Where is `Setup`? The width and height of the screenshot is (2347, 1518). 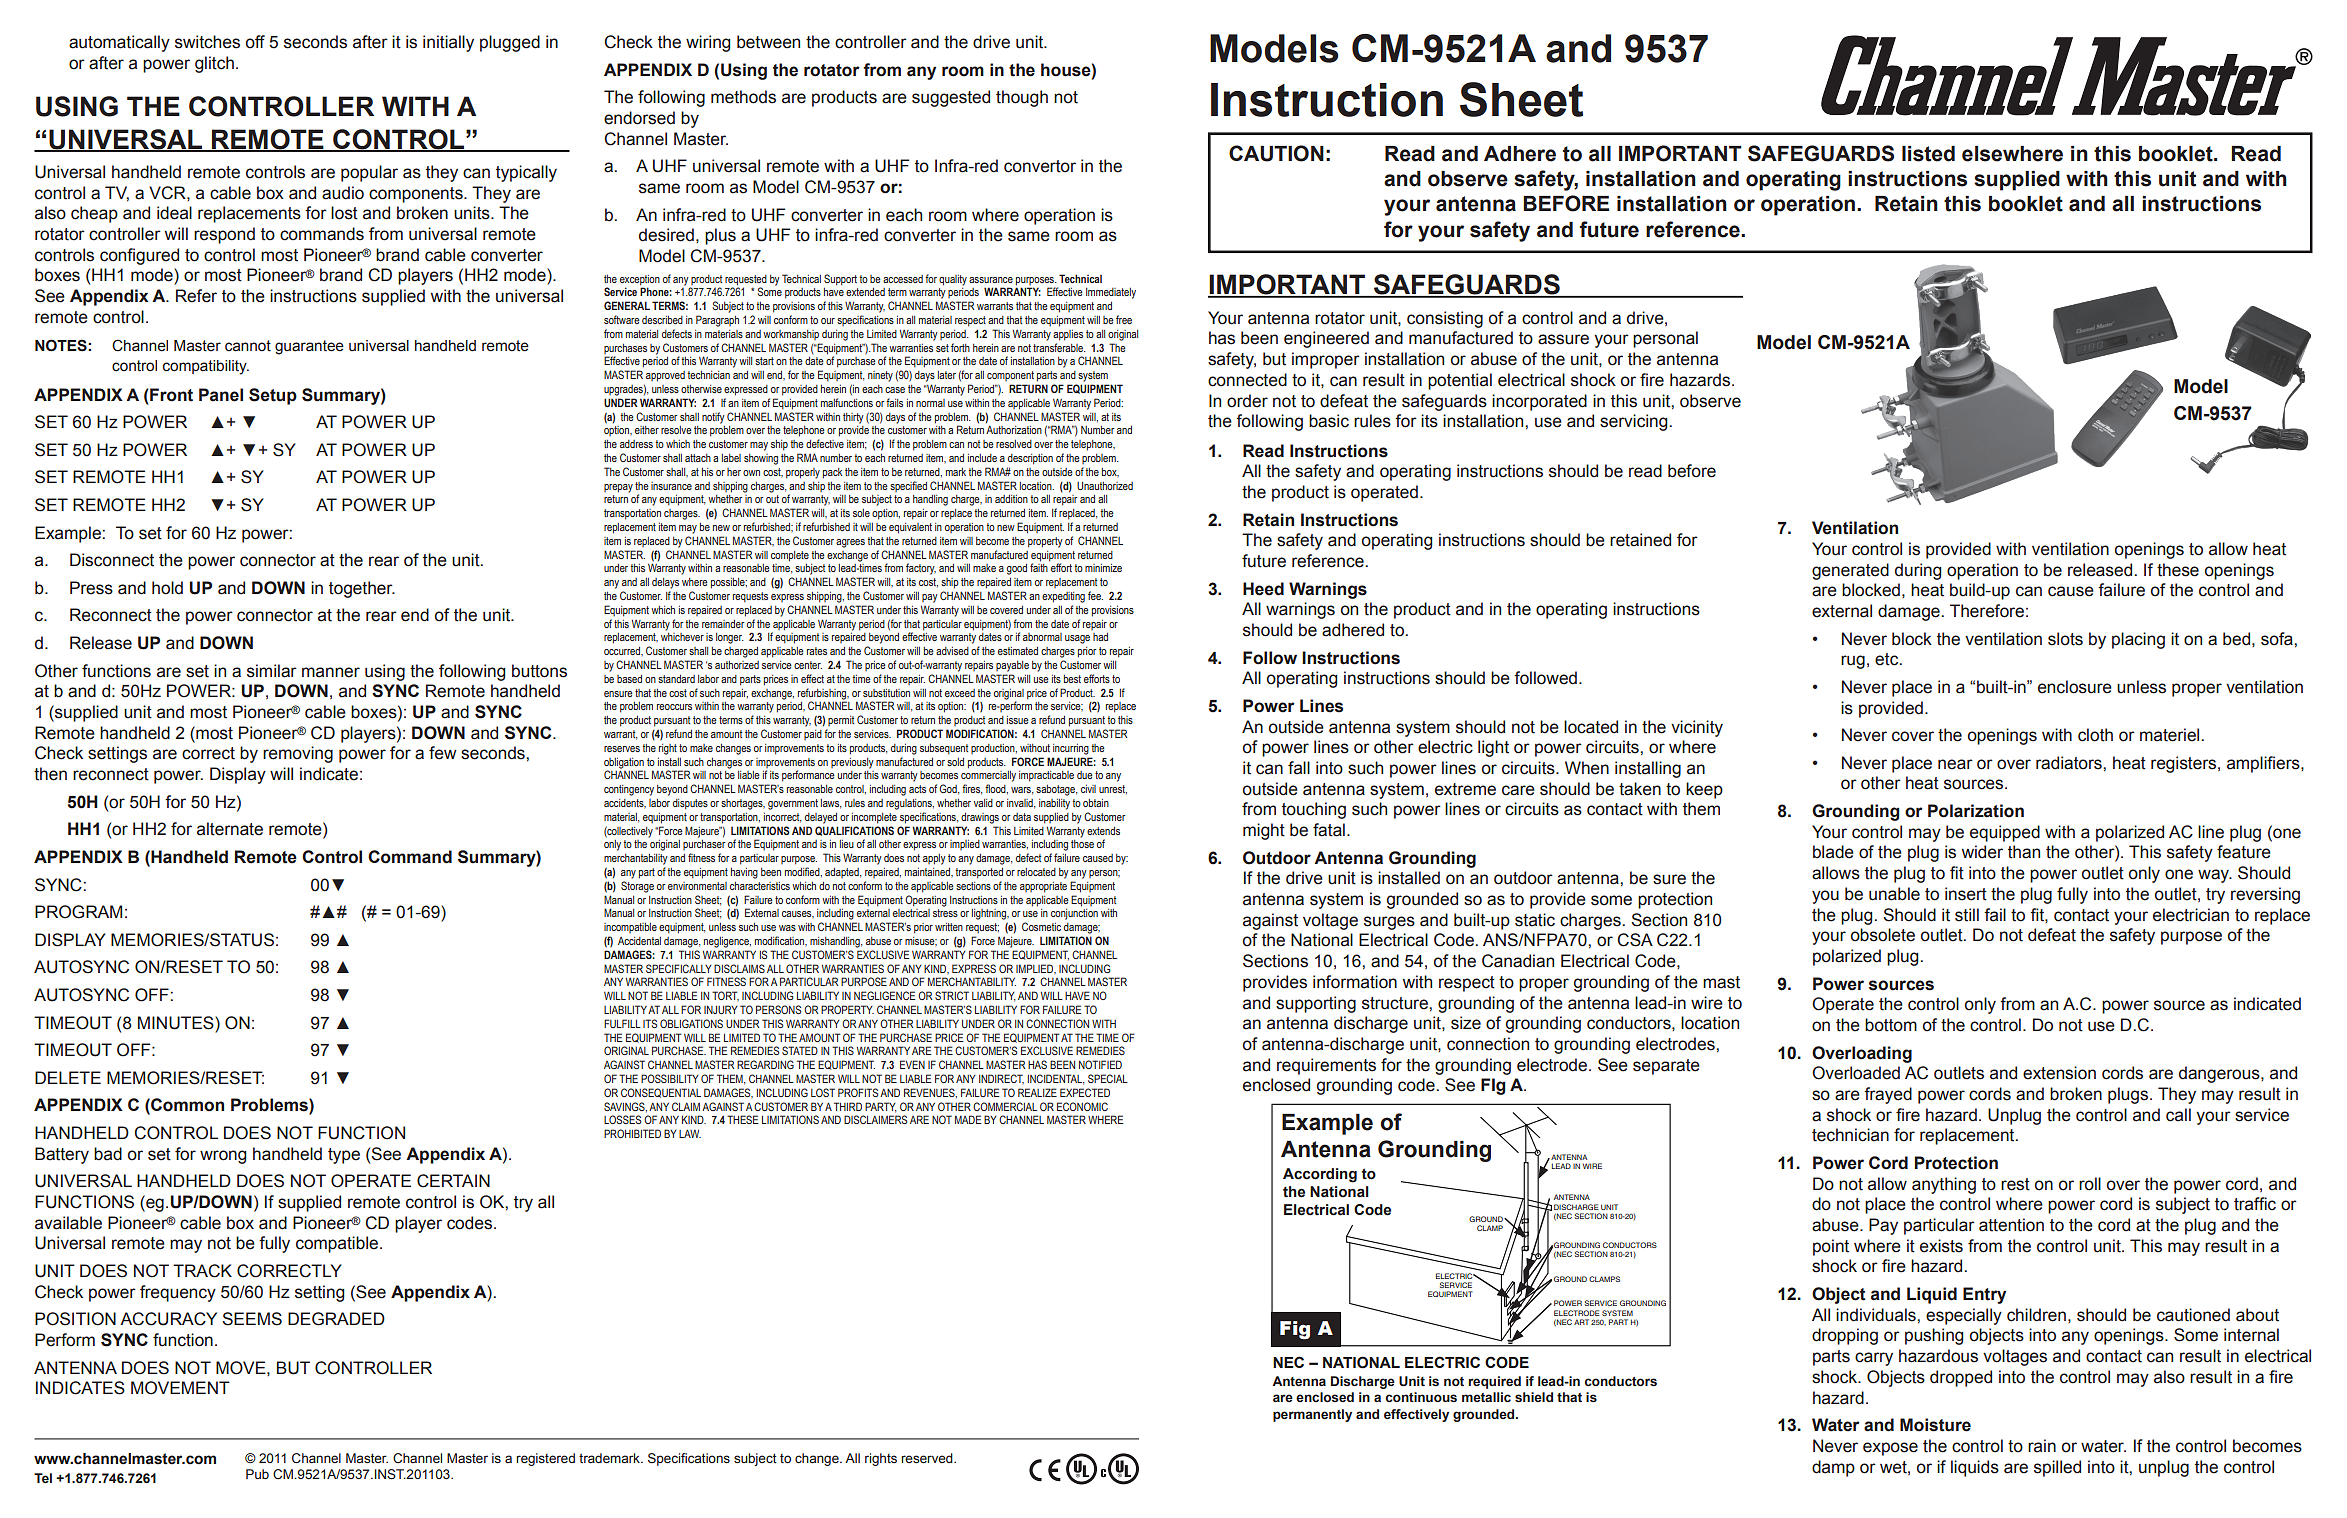
Setup is located at coordinates (273, 396).
